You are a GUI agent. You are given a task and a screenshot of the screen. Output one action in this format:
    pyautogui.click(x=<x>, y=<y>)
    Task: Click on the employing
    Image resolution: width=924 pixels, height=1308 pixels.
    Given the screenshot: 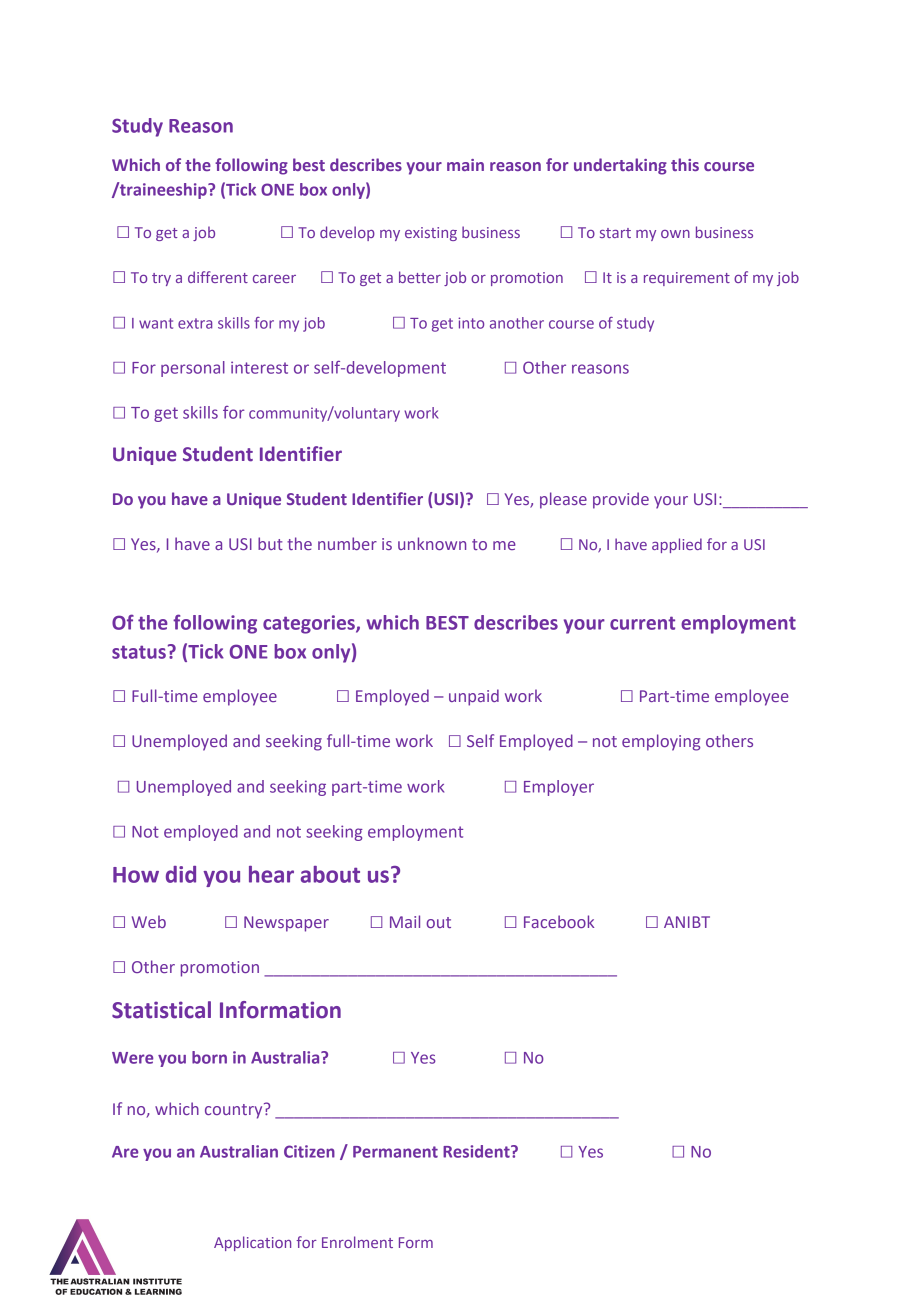 What is the action you would take?
    pyautogui.click(x=661, y=742)
